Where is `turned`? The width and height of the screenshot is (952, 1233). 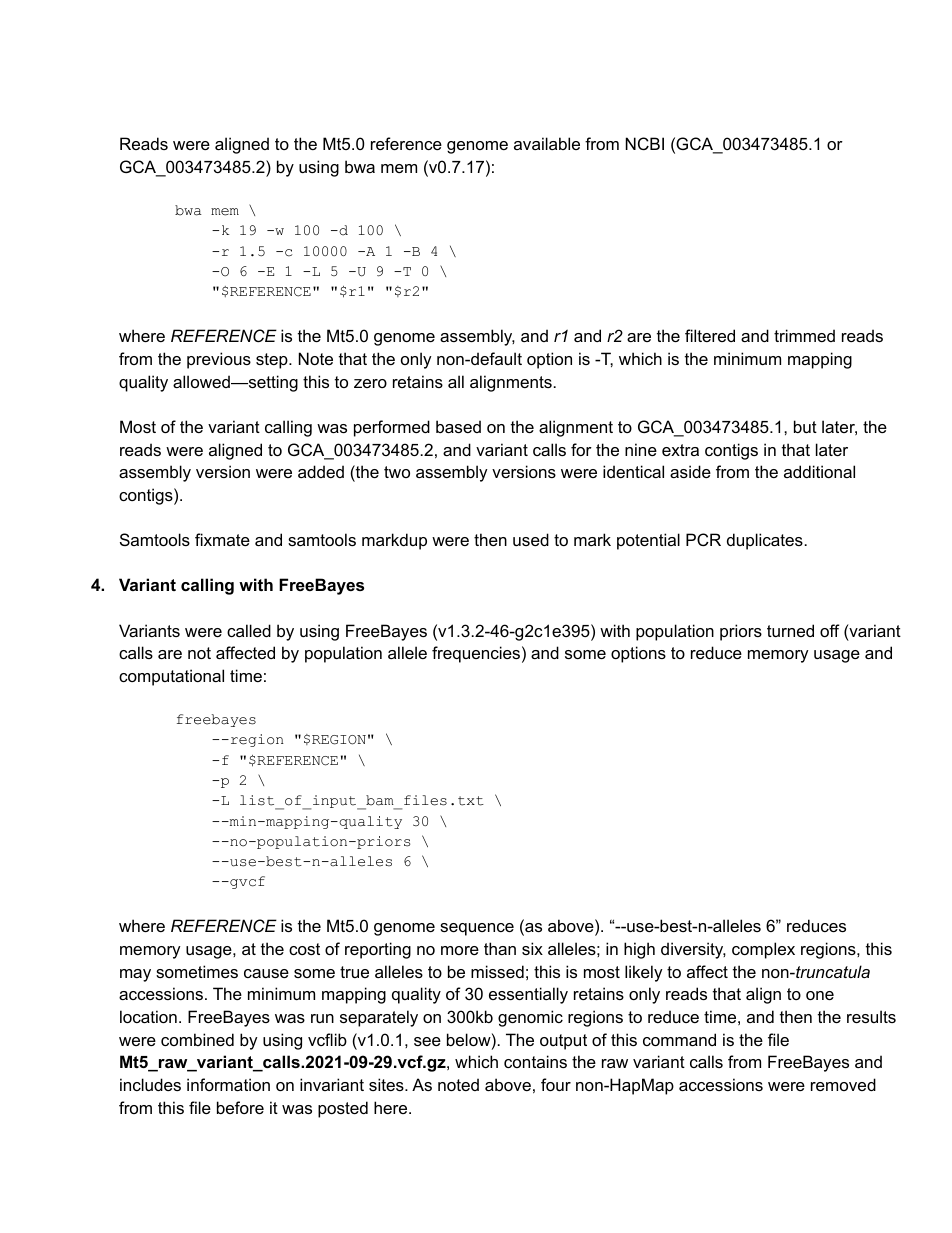 turned is located at coordinates (790, 630).
